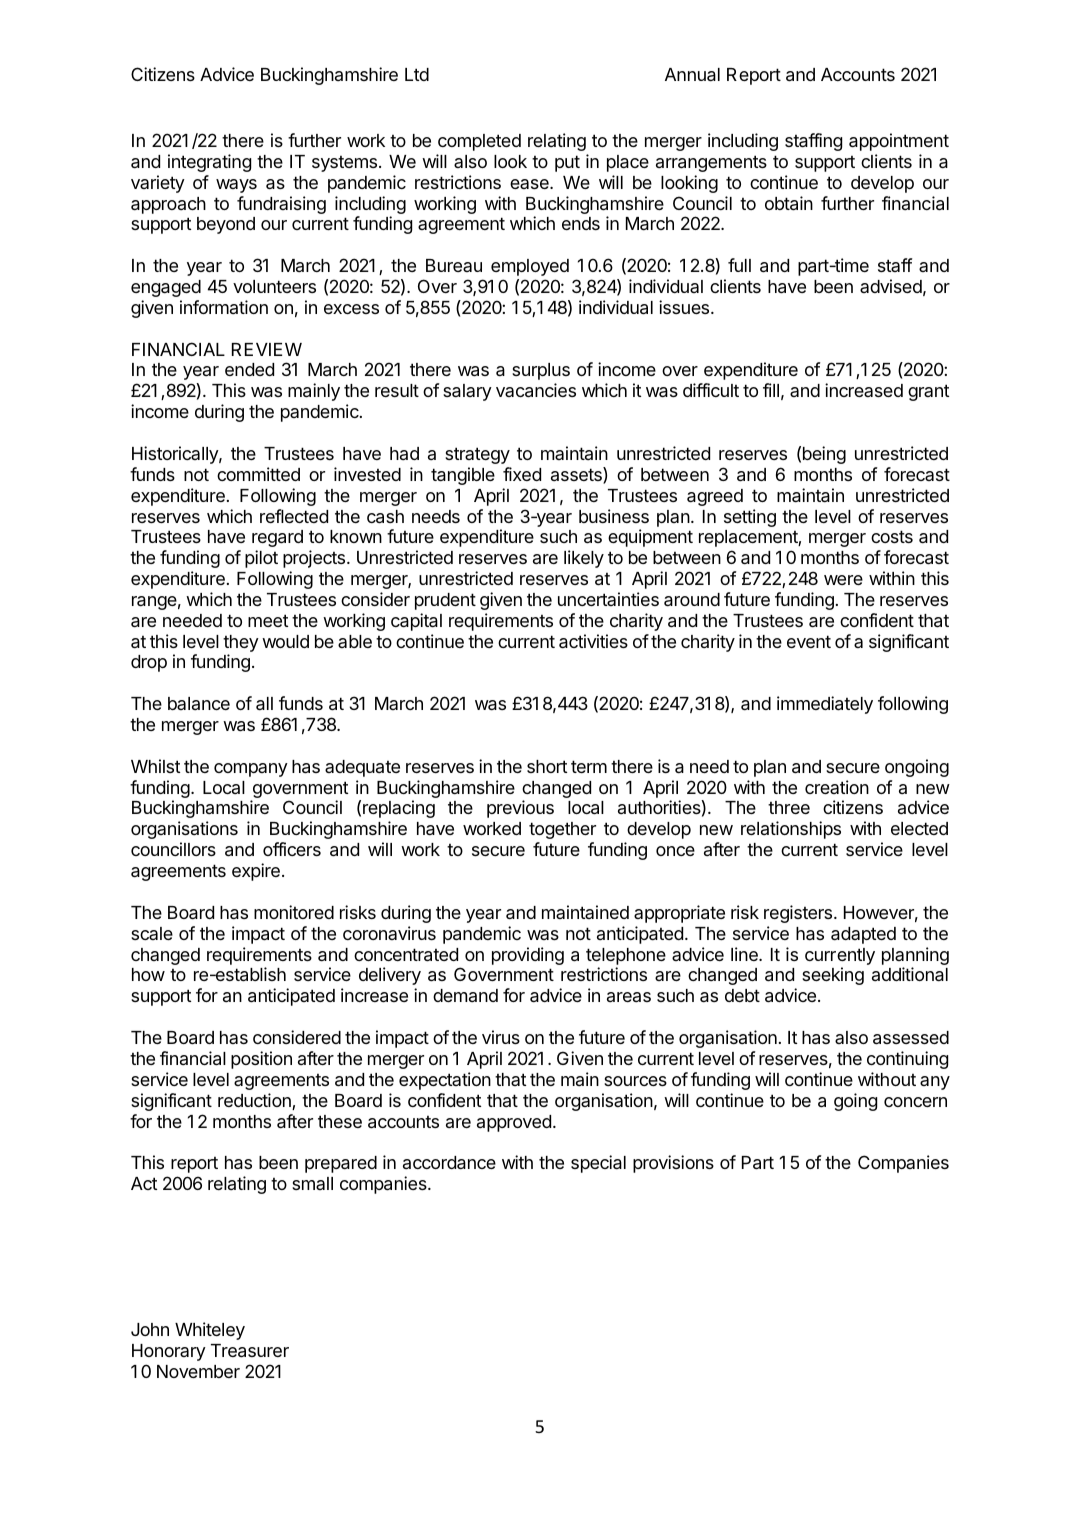 The image size is (1080, 1527). I want to click on Treasurer, so click(250, 1351).
